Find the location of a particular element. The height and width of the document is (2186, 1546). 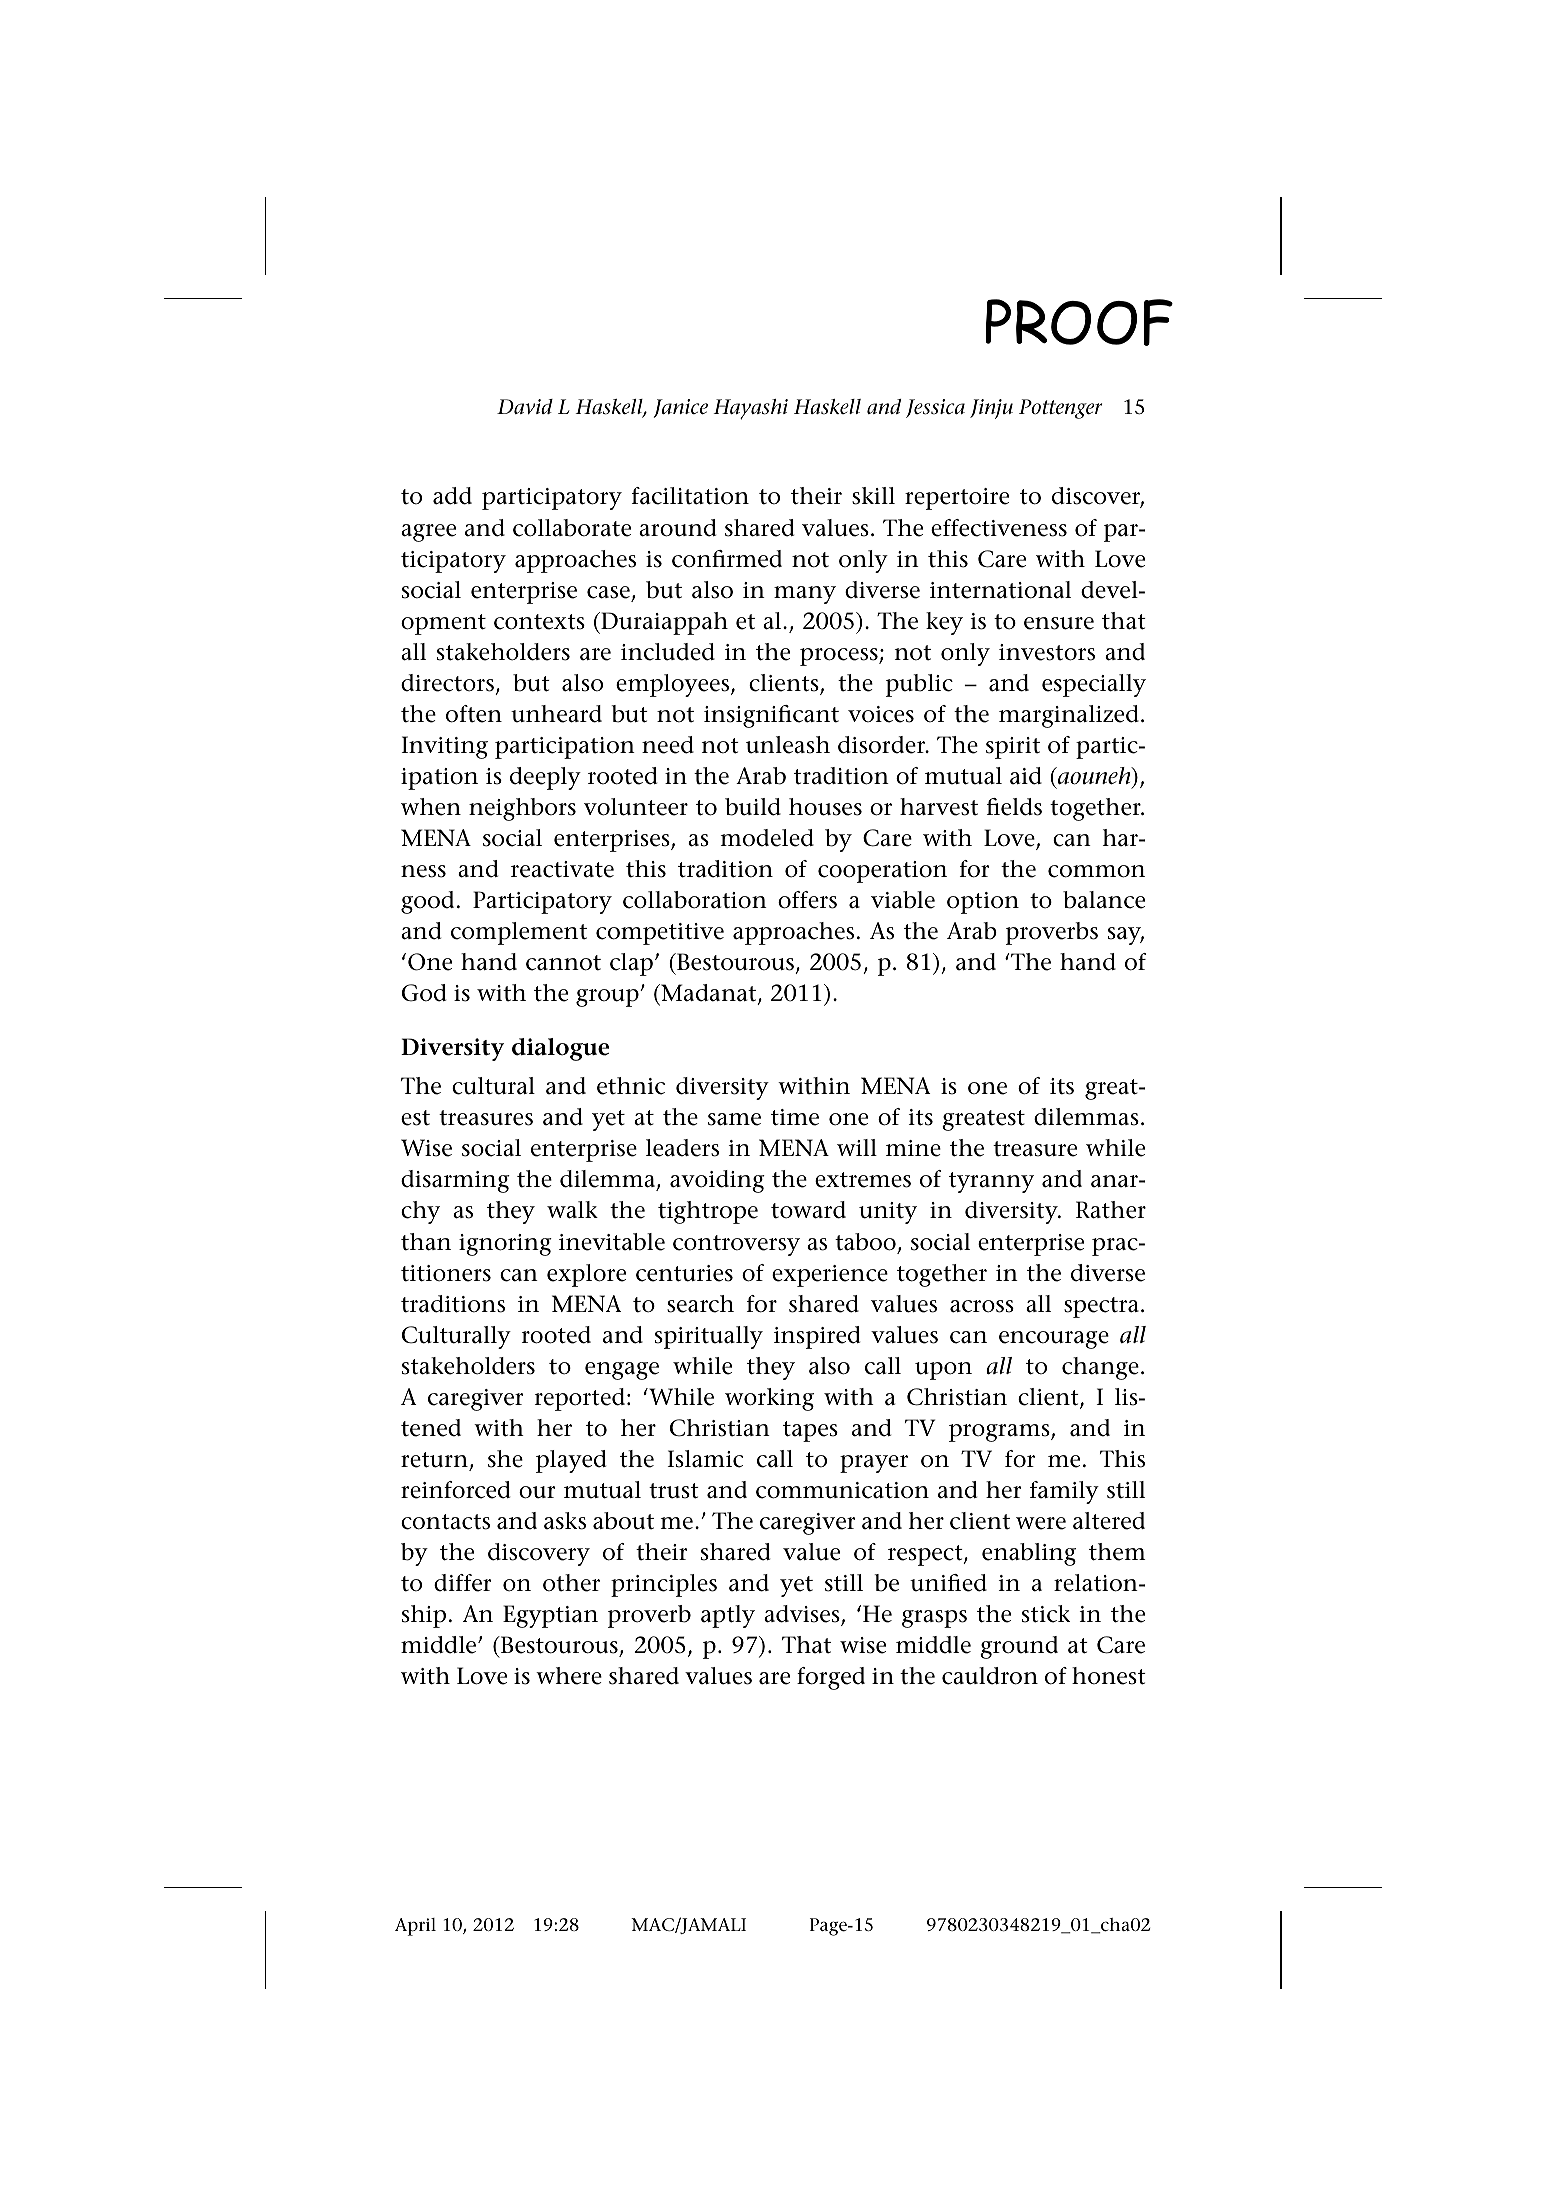

Hayashi is located at coordinates (750, 409).
